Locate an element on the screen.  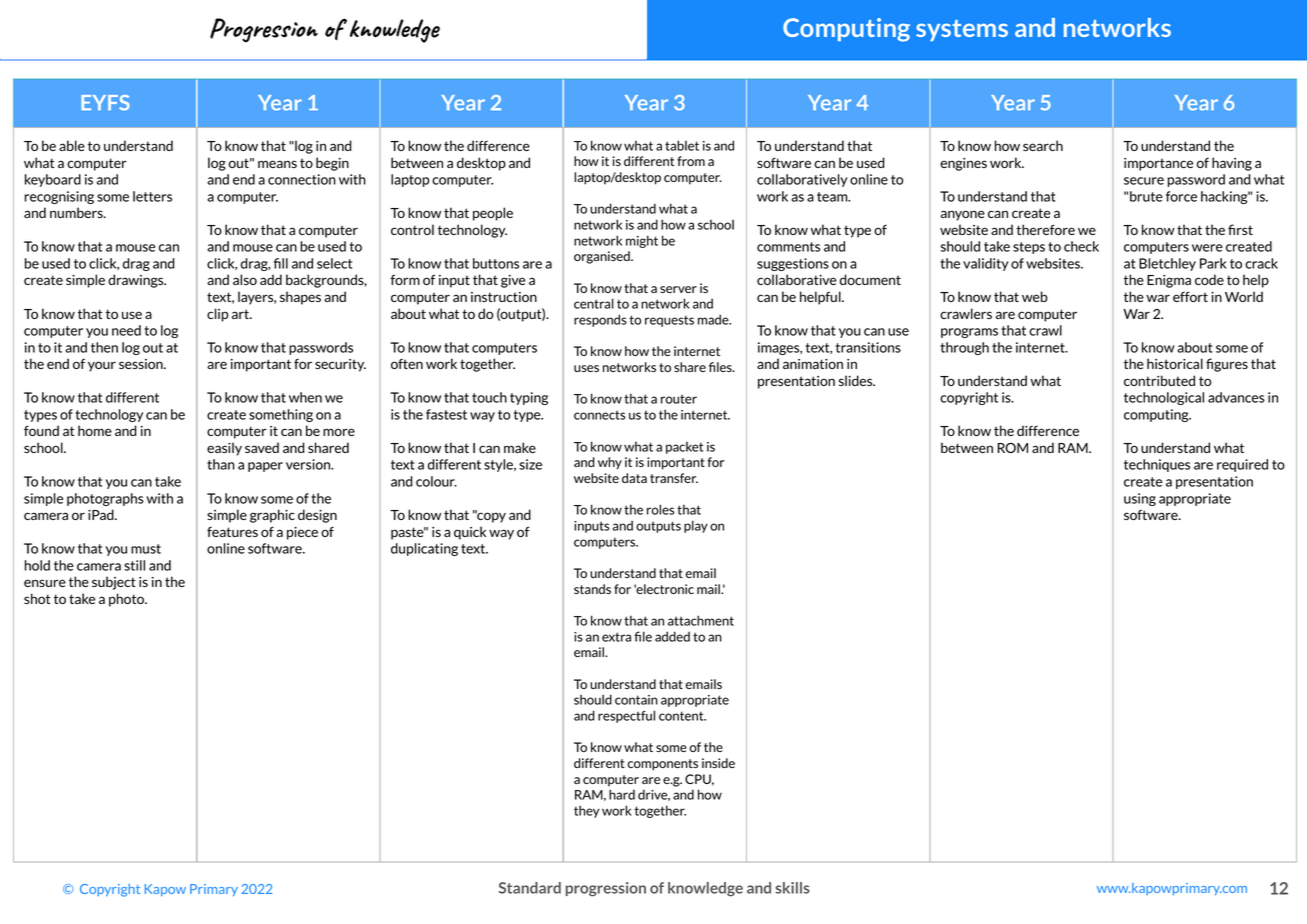
than is located at coordinates (221, 464).
